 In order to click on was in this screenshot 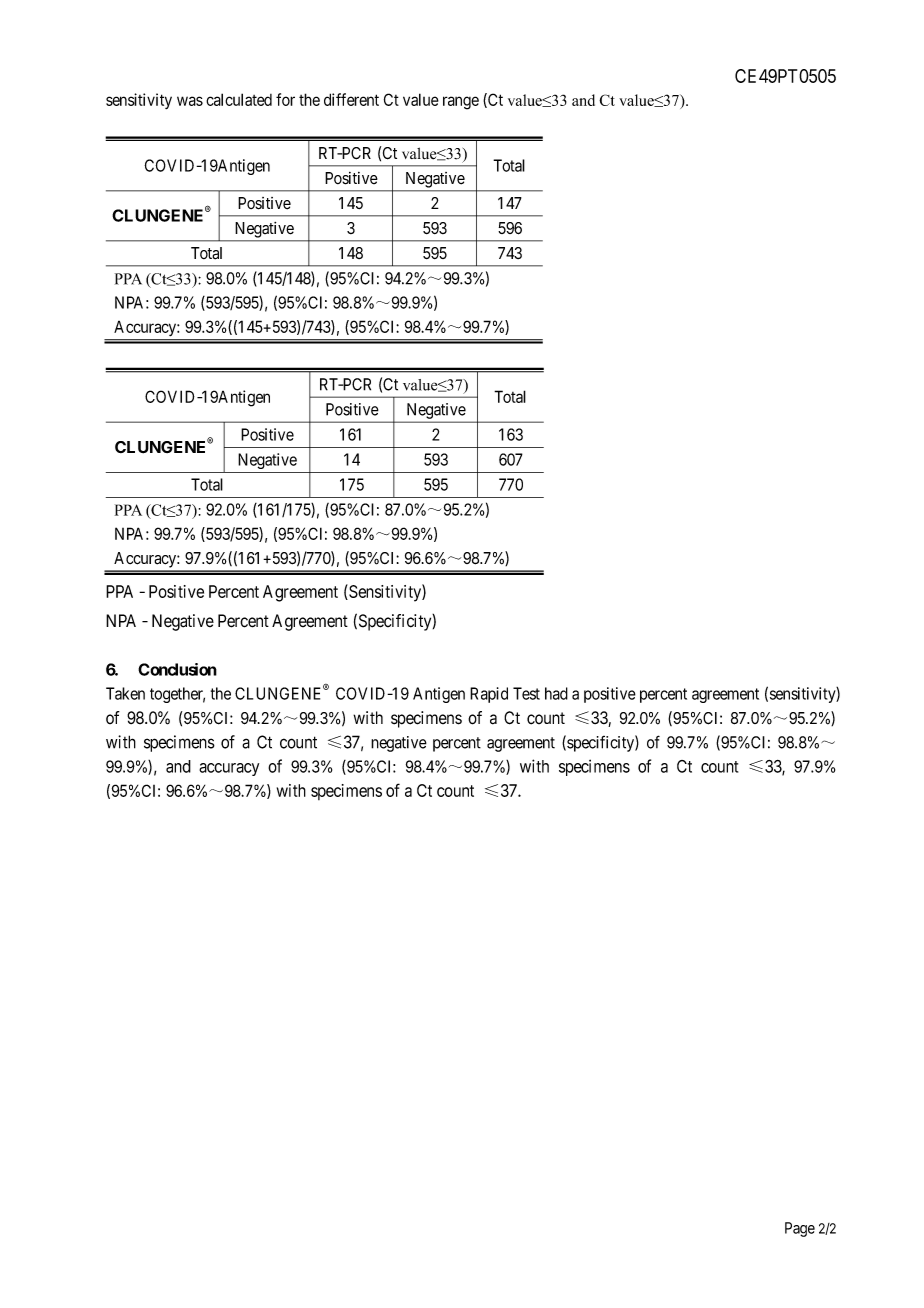, I will do `click(190, 101)`.
